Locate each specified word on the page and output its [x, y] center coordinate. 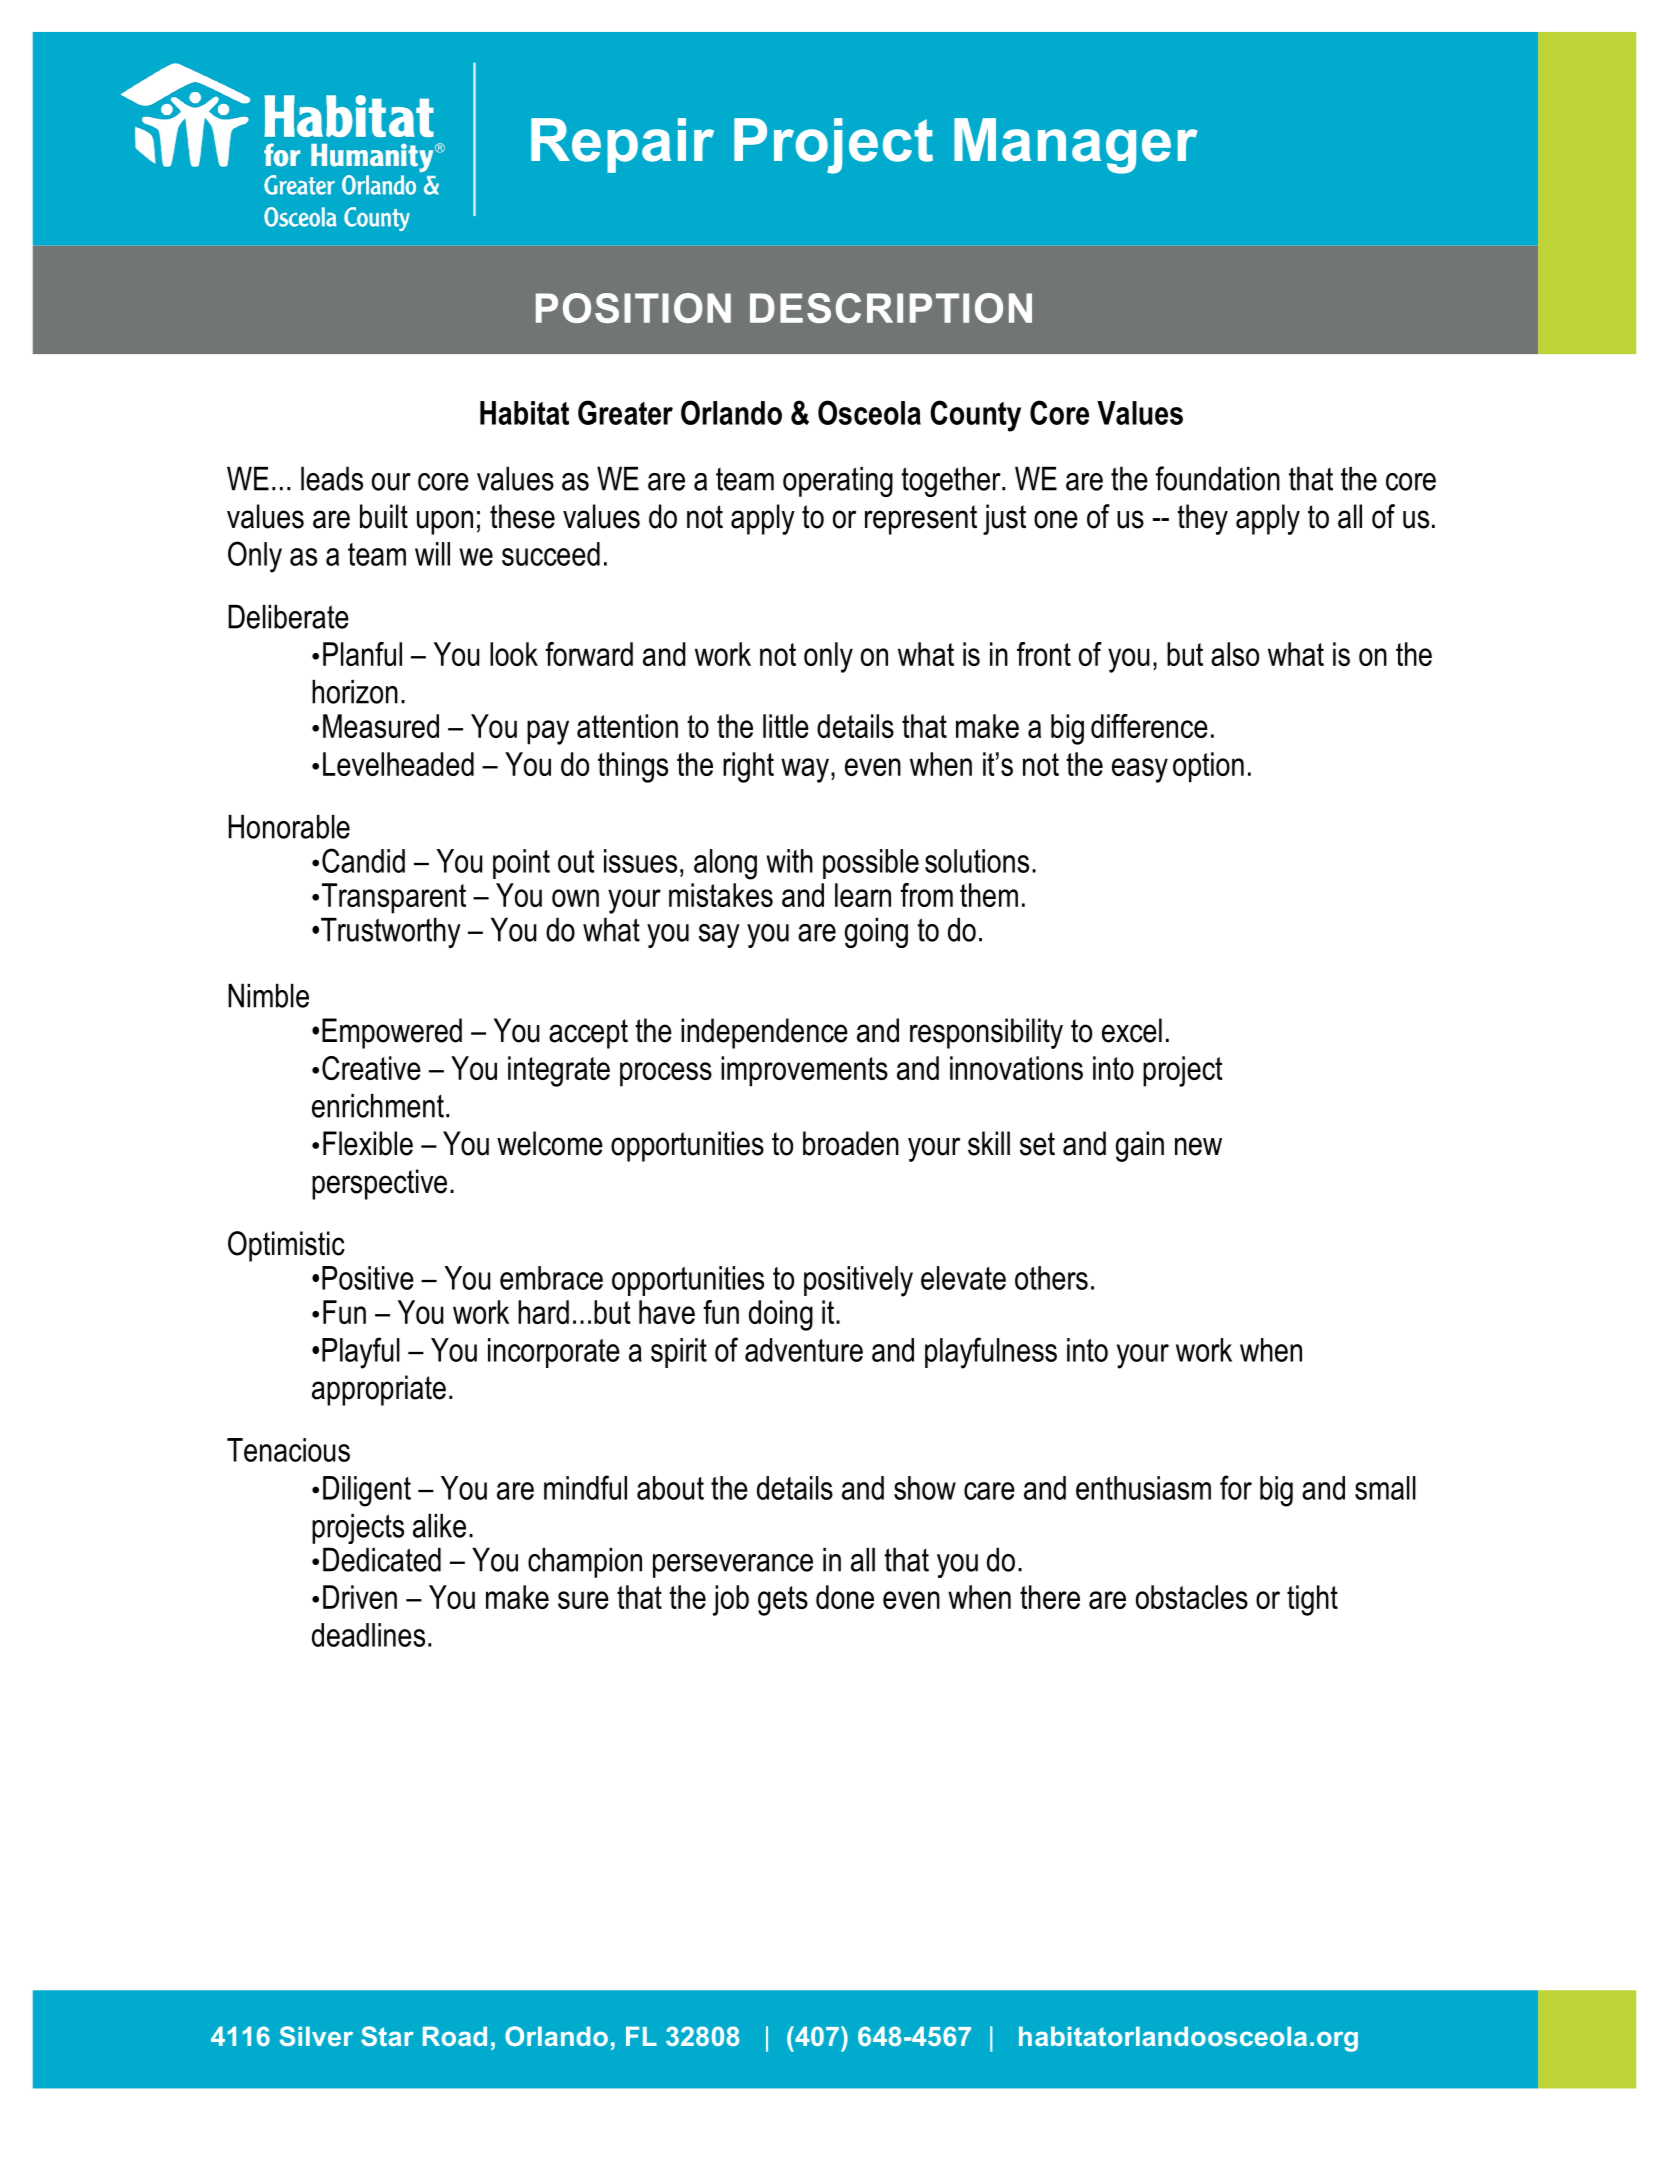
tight [1312, 1600]
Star [387, 2036]
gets [783, 1601]
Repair [622, 145]
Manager [1076, 146]
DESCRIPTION [891, 308]
